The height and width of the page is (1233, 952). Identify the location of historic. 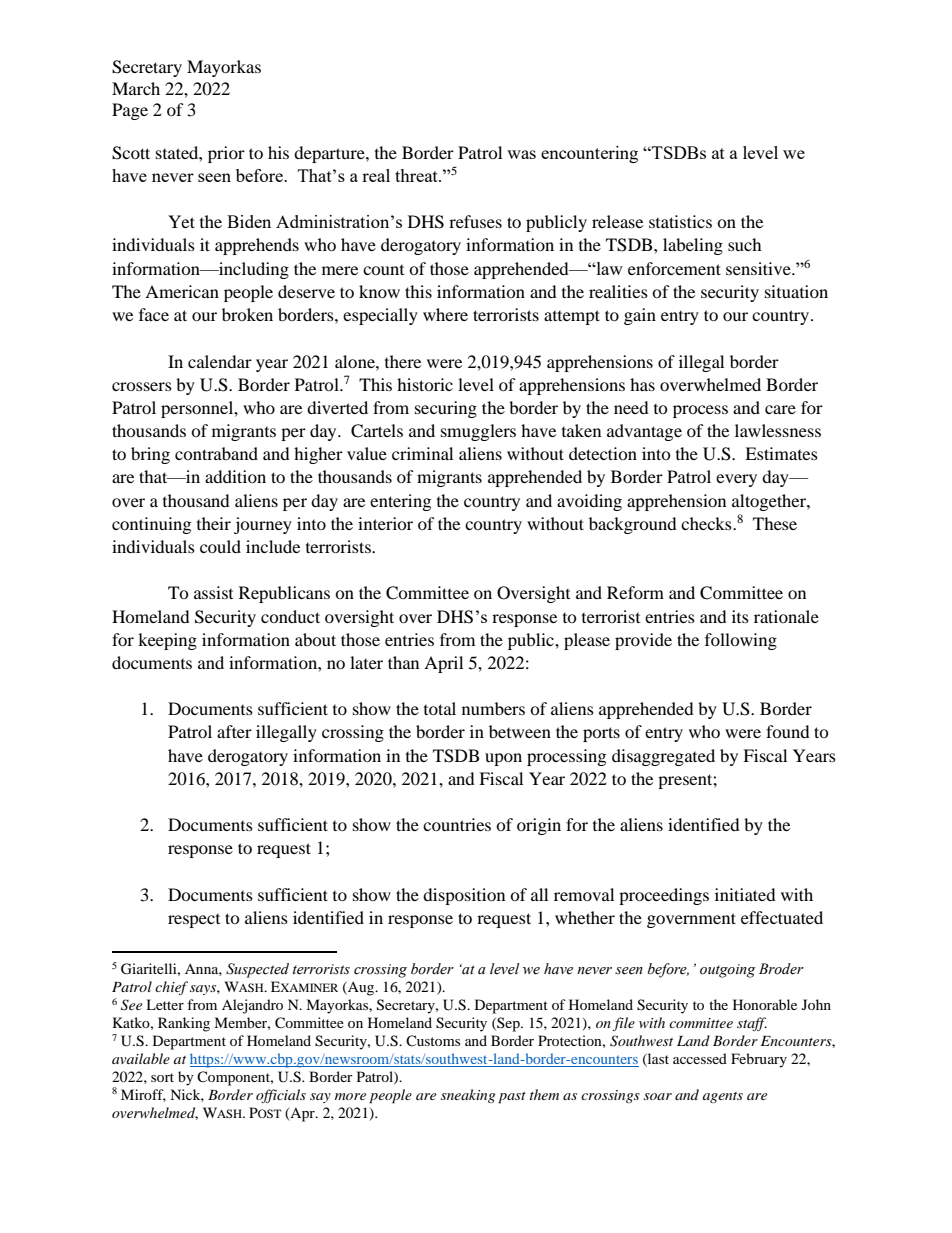
(425, 384).
